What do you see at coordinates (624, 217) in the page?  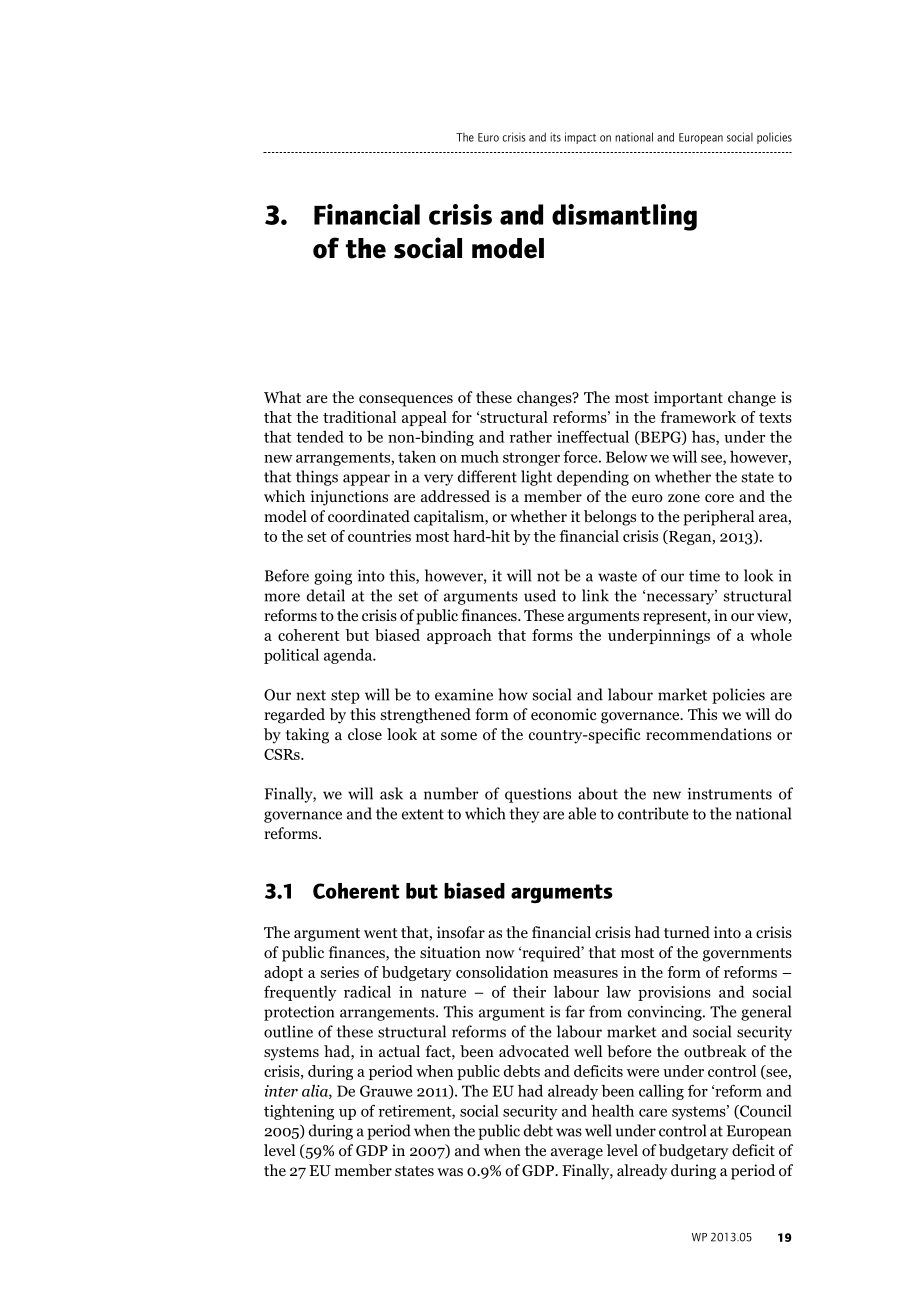 I see `dismantling` at bounding box center [624, 217].
